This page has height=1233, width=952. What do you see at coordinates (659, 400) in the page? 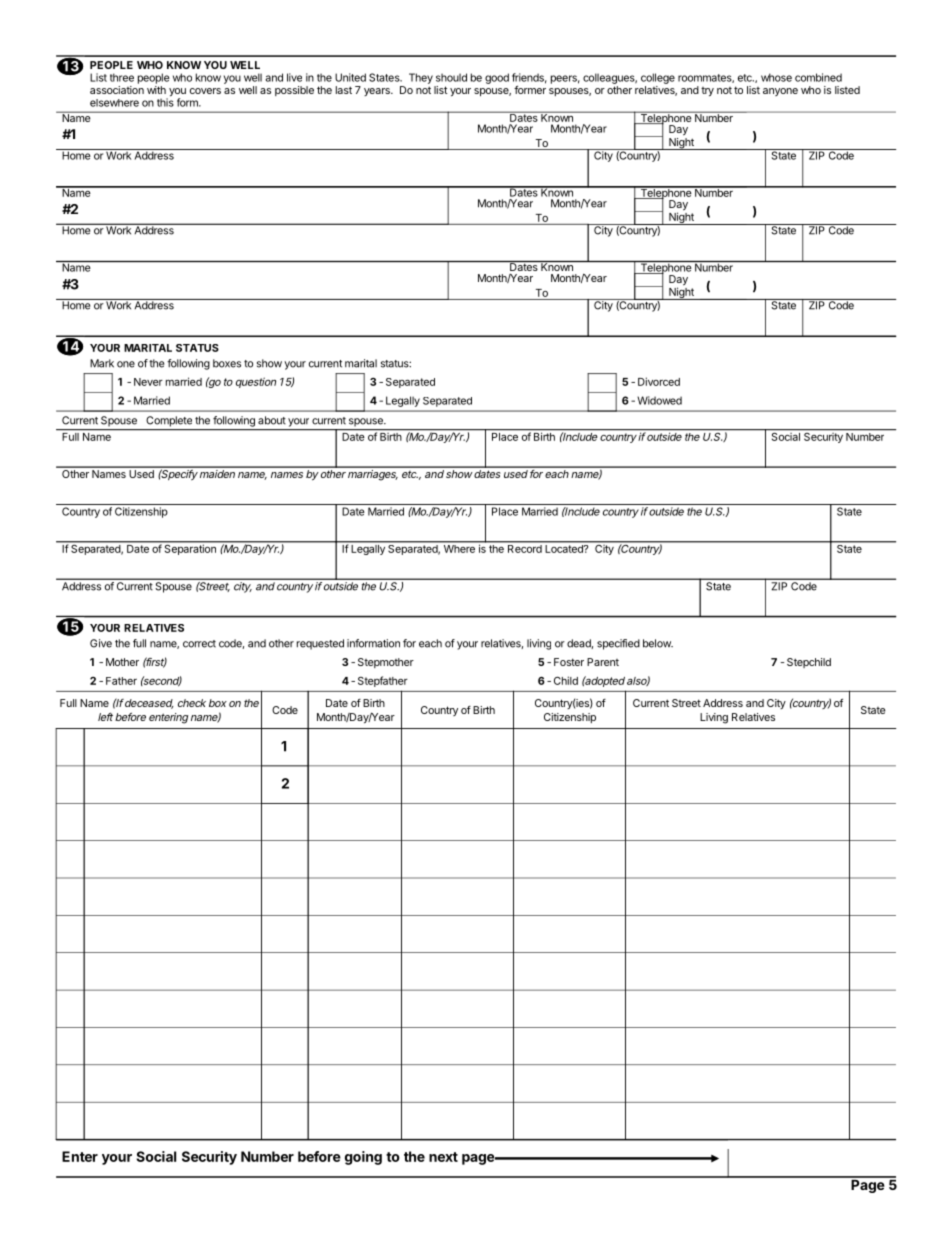
I see `Widowed` at bounding box center [659, 400].
